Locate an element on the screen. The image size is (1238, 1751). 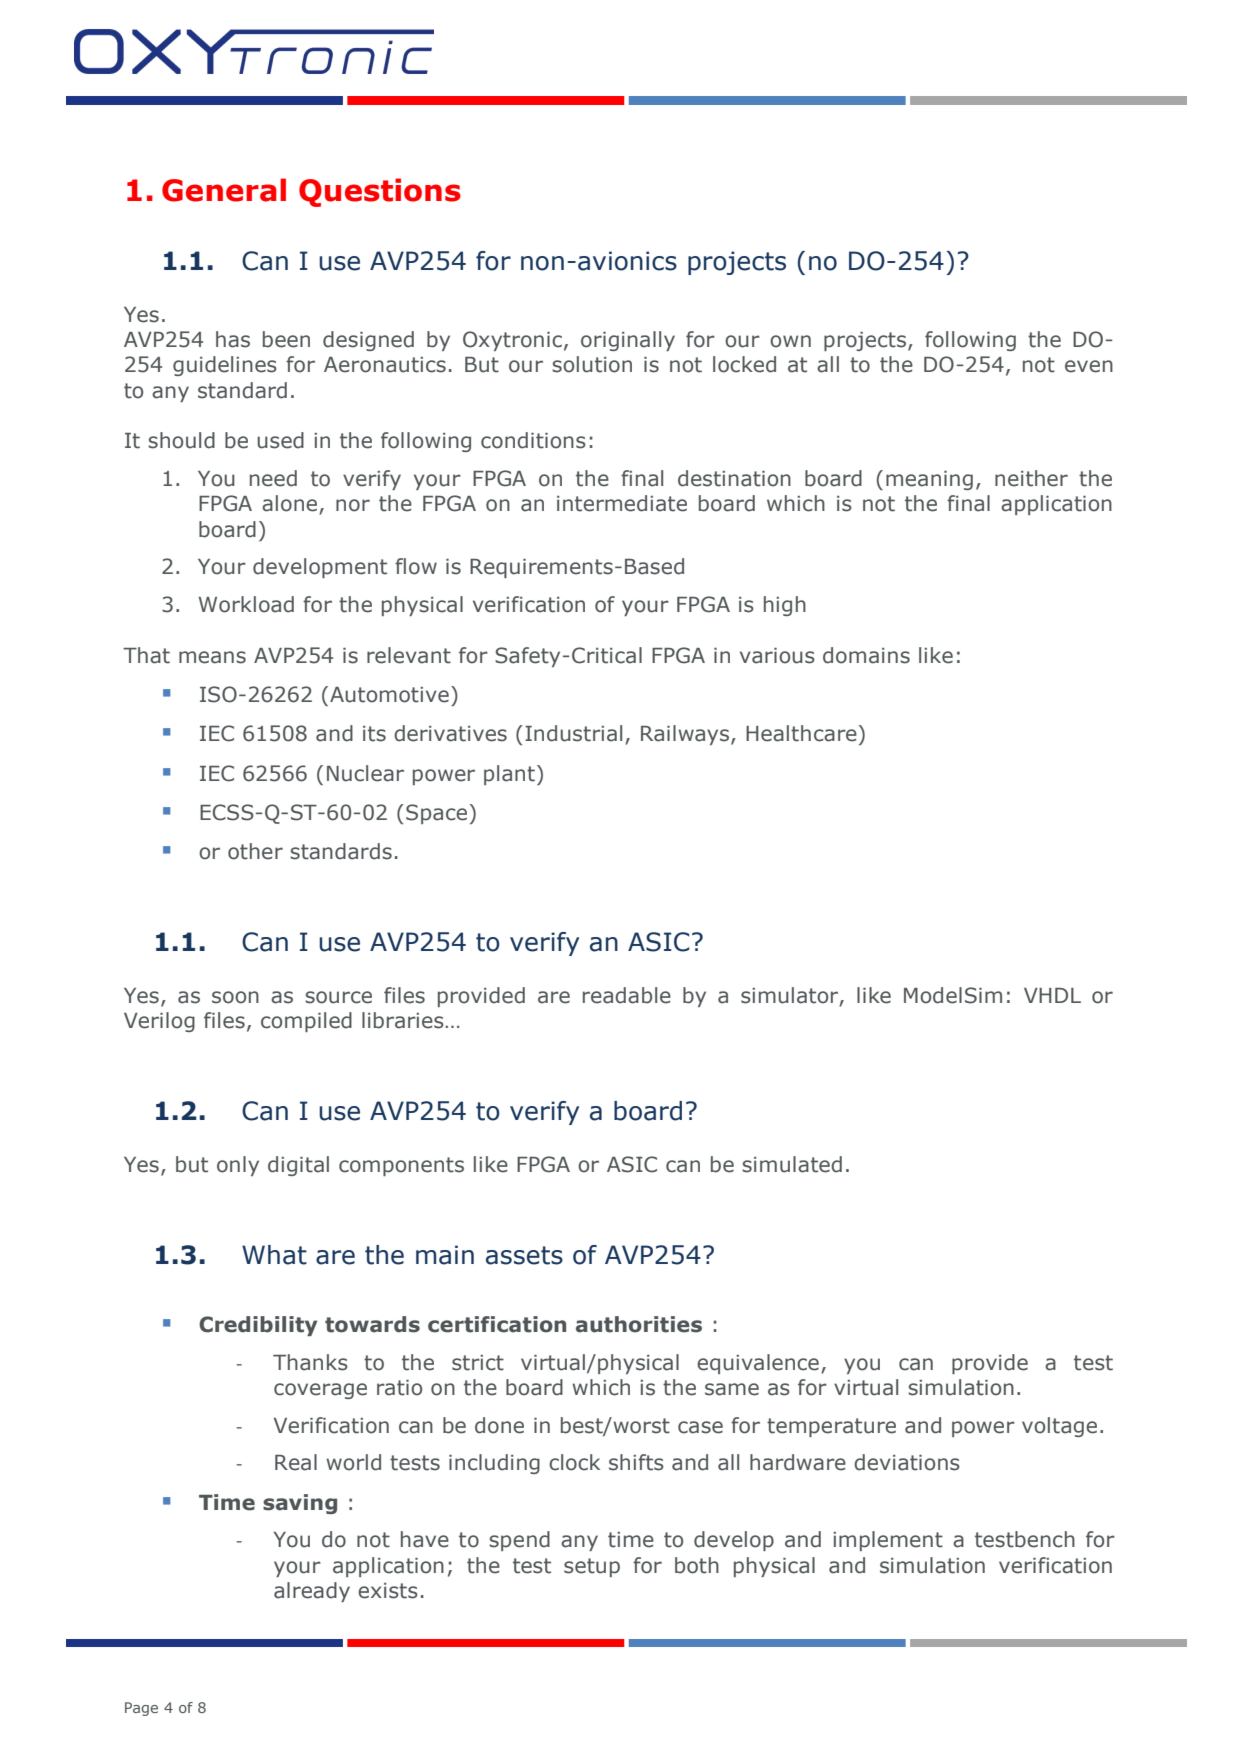
General is located at coordinates (224, 190).
